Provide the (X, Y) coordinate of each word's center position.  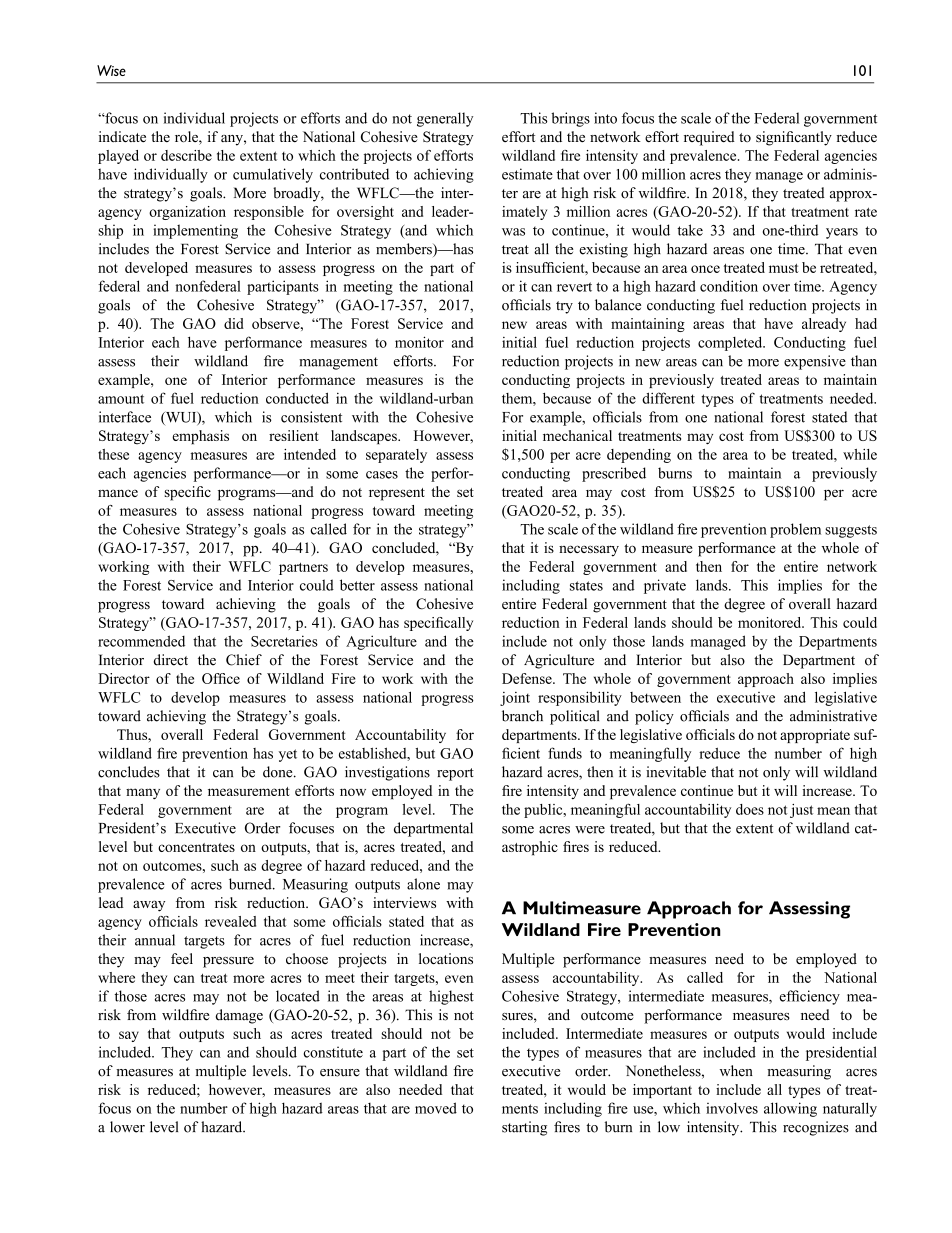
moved (436, 1108)
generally (445, 119)
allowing (790, 1109)
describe (186, 155)
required (709, 138)
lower (127, 1127)
